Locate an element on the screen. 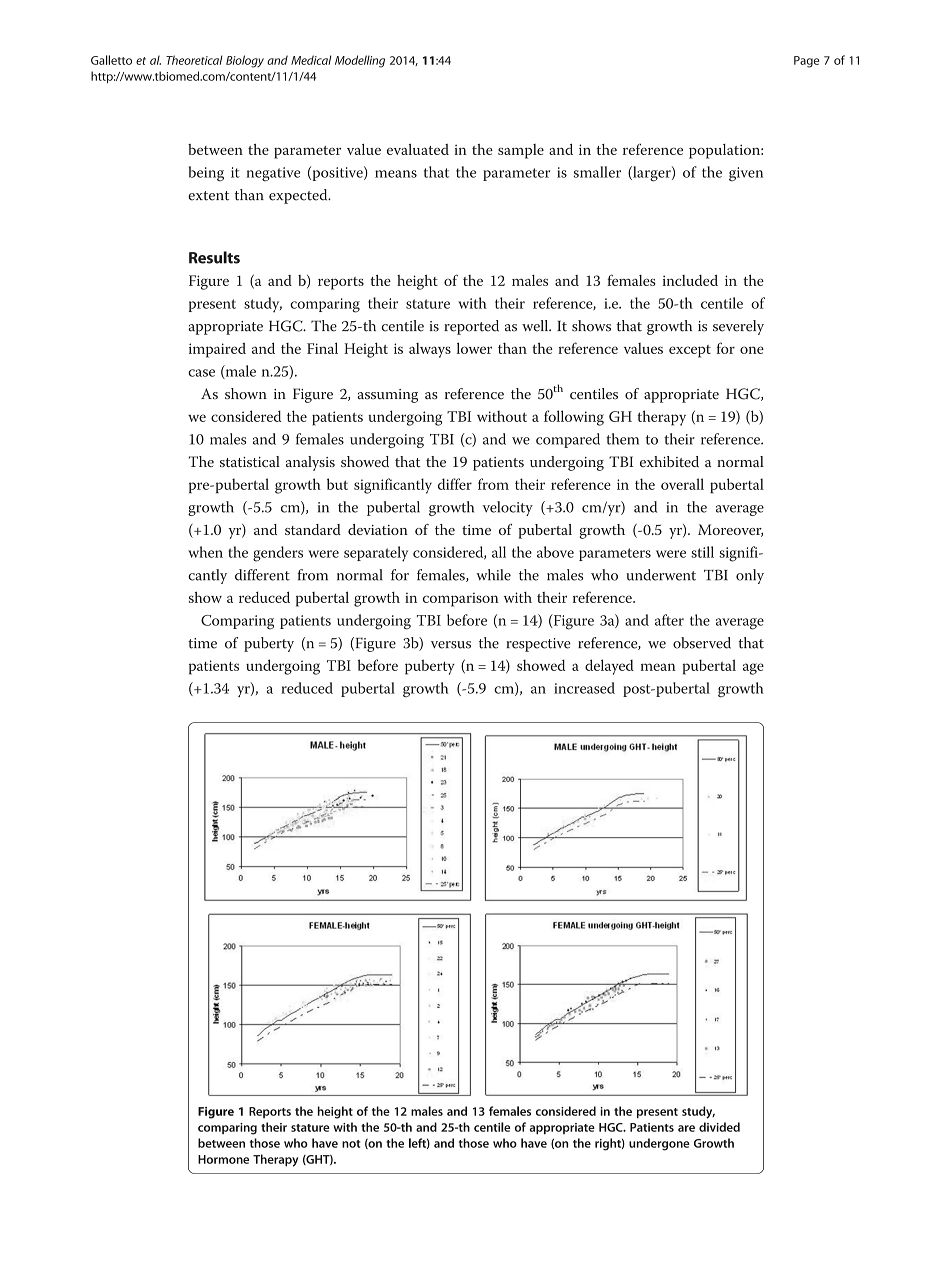 Image resolution: width=952 pixels, height=1270 pixels. sample is located at coordinates (521, 151).
